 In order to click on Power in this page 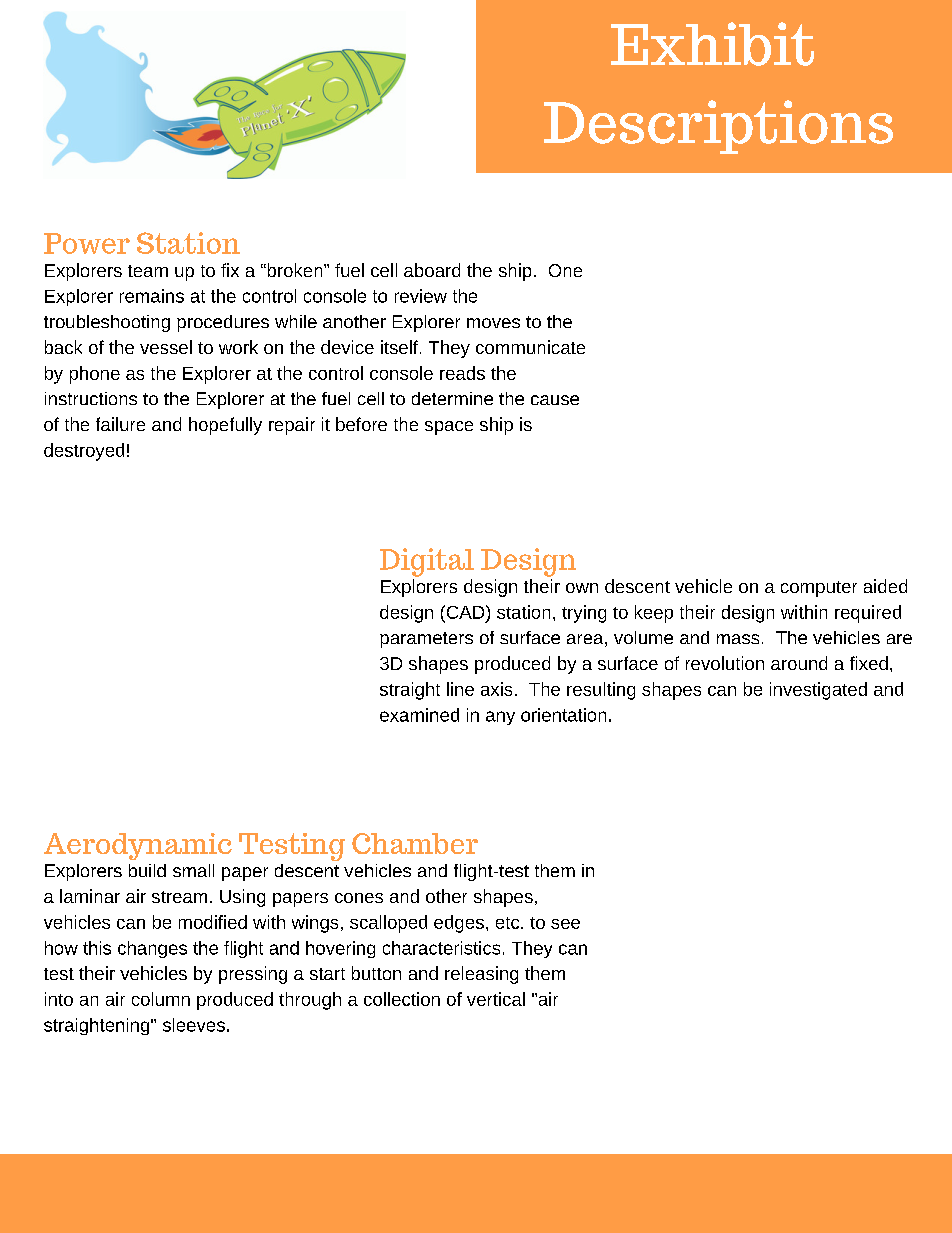, I will do `click(87, 243)`.
